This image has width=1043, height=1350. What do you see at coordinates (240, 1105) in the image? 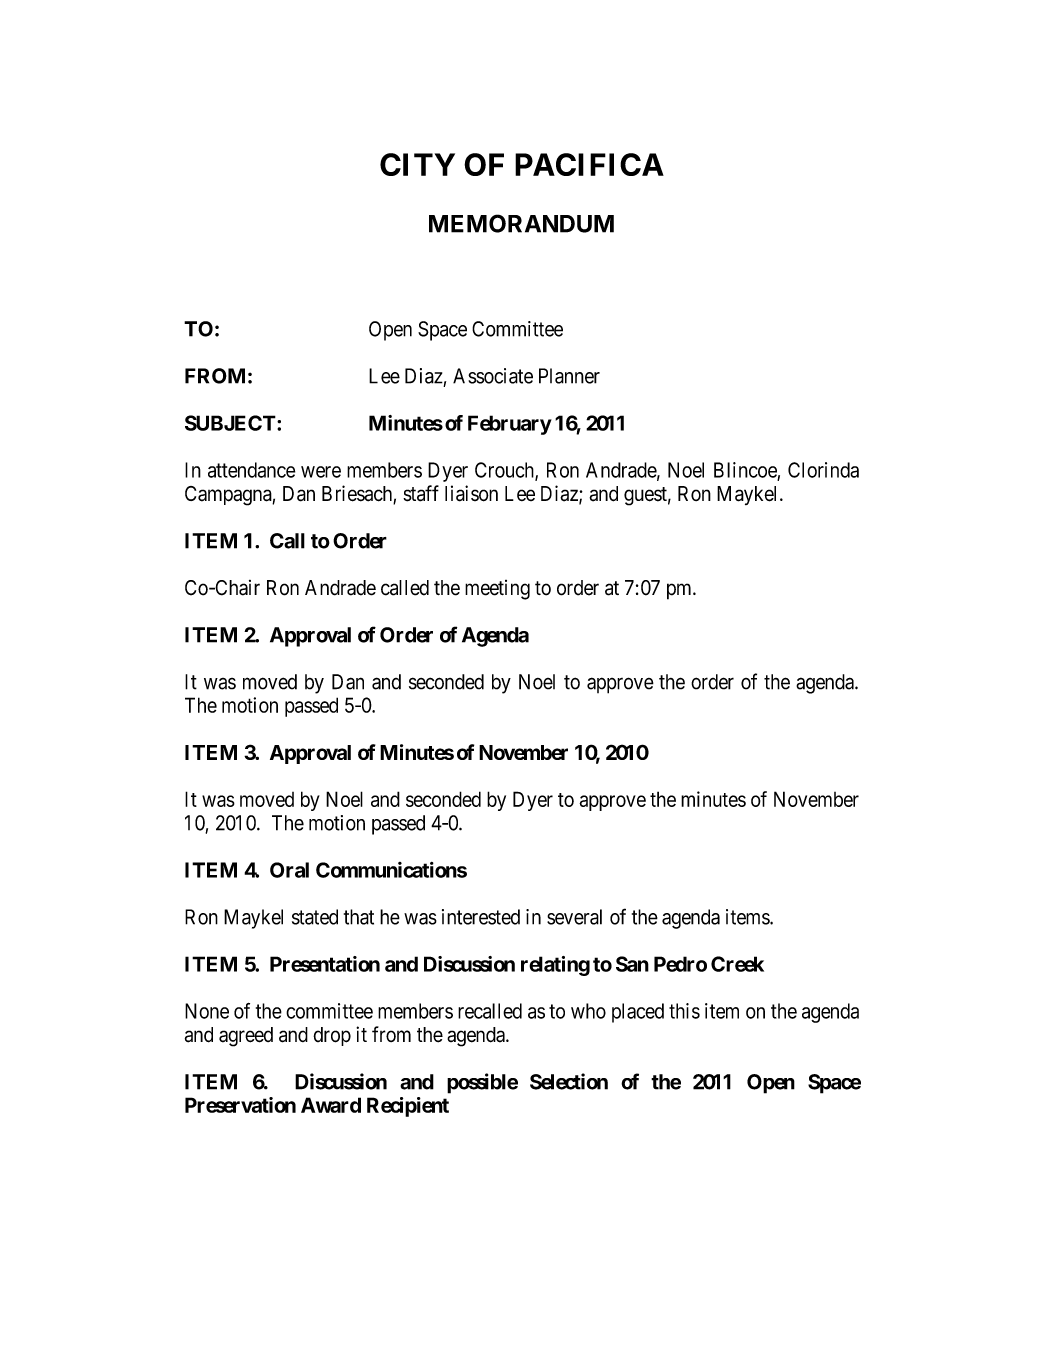
I see `Preservation` at bounding box center [240, 1105].
